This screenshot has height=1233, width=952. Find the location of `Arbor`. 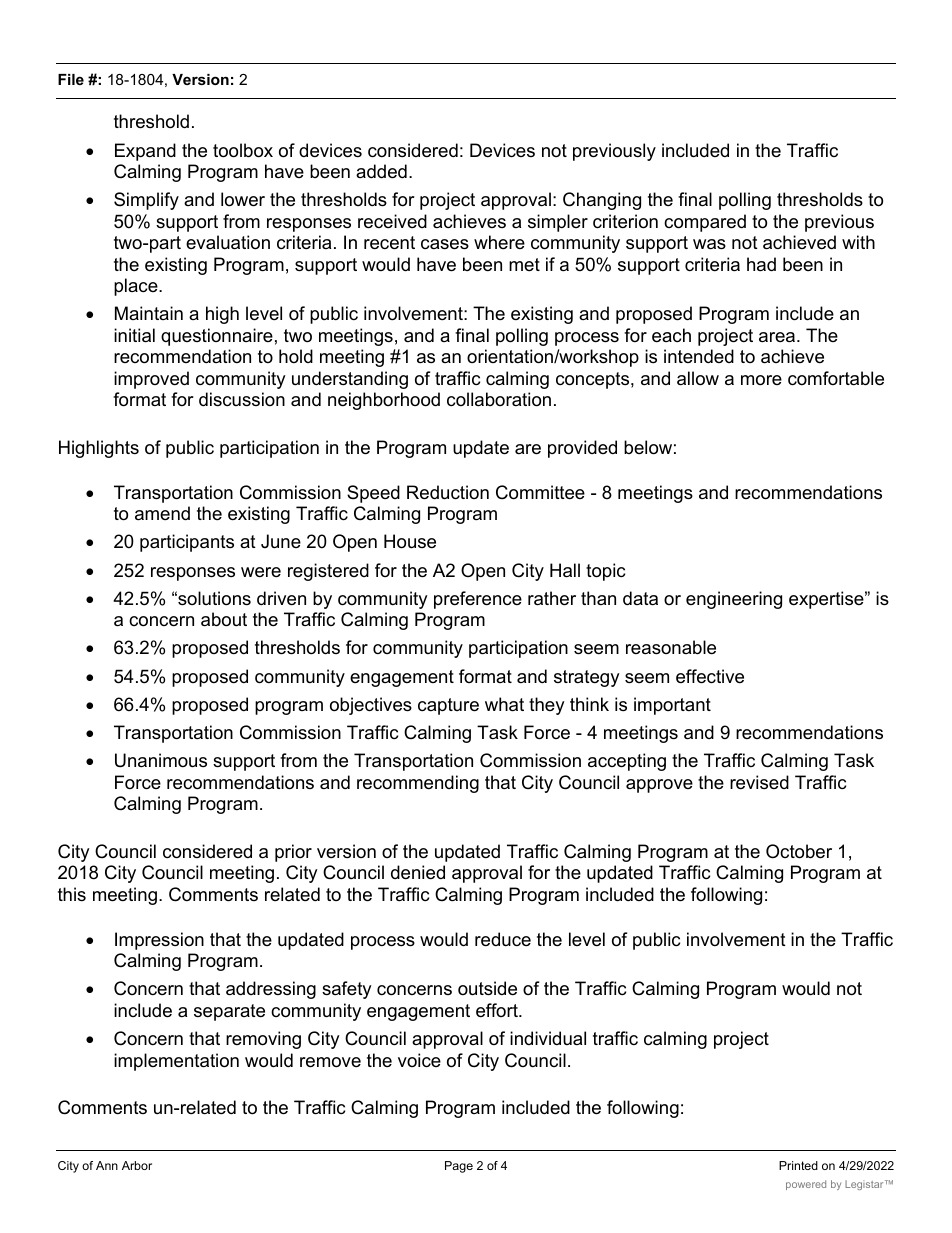

Arbor is located at coordinates (137, 1165).
